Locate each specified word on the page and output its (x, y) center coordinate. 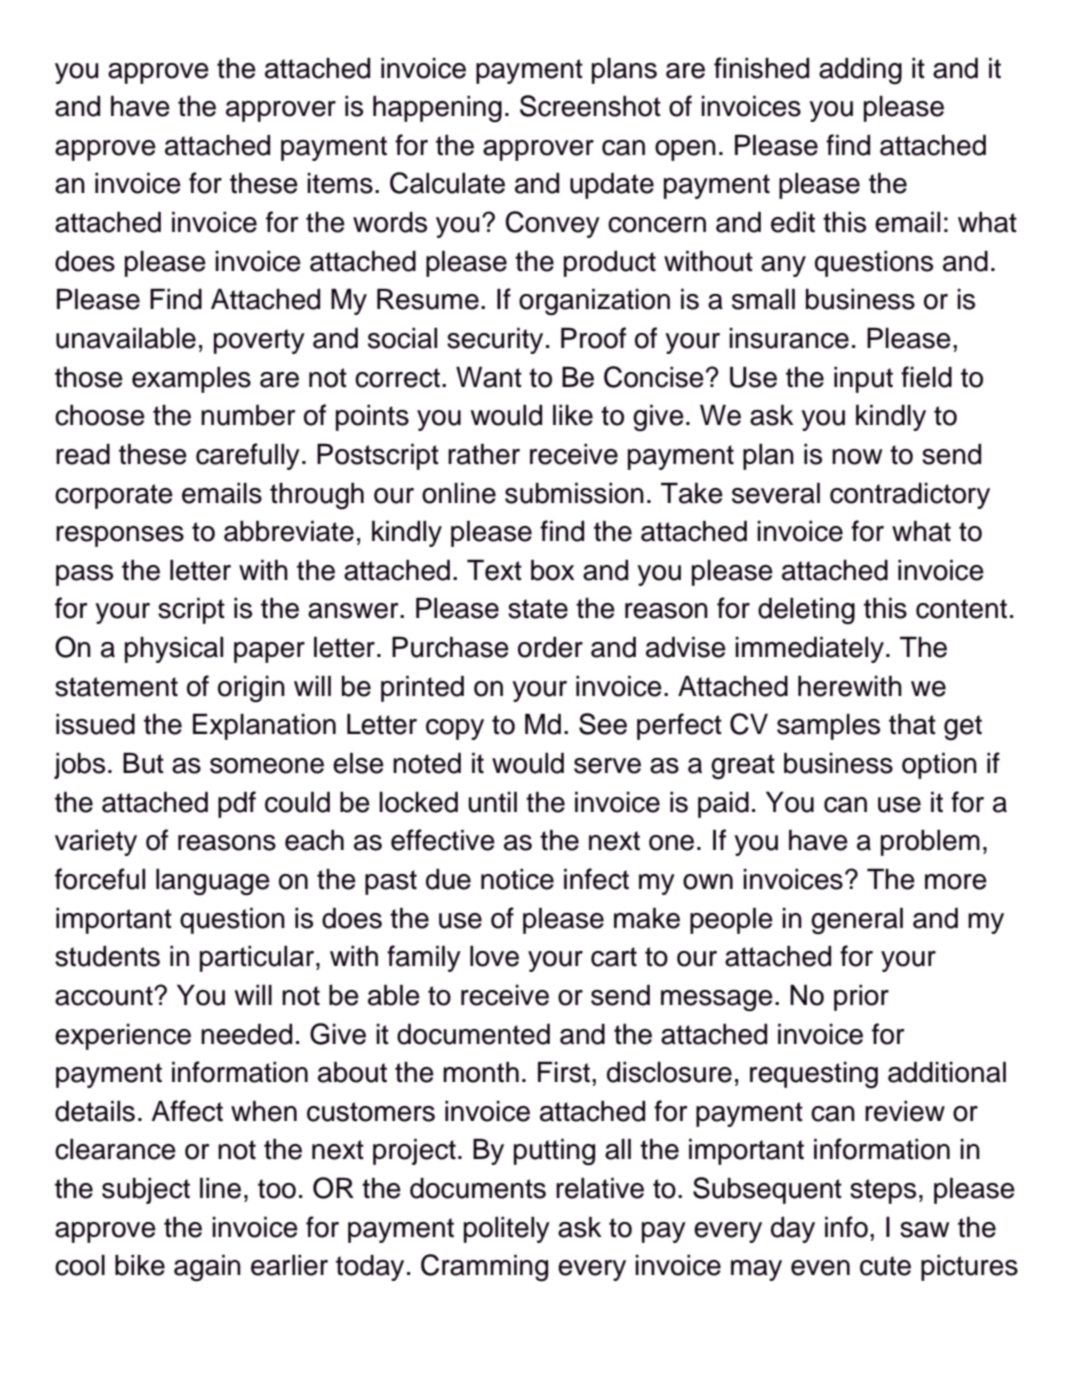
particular (258, 959)
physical (174, 650)
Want (489, 377)
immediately (809, 649)
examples (191, 380)
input (863, 380)
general (857, 920)
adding (860, 70)
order (550, 647)
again (207, 1267)
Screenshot (590, 106)
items (340, 183)
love (494, 956)
